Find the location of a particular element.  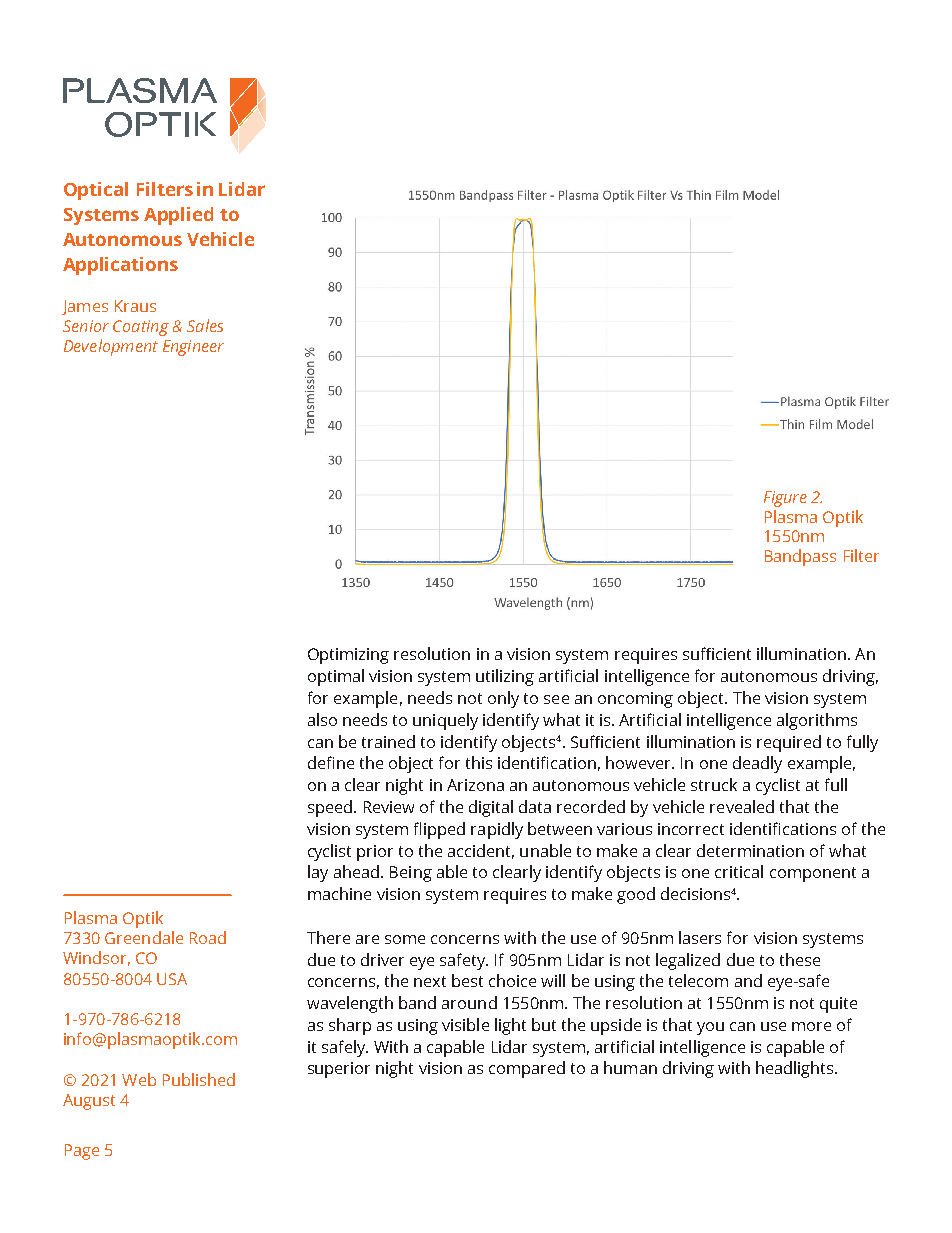

compared is located at coordinates (527, 1069).
